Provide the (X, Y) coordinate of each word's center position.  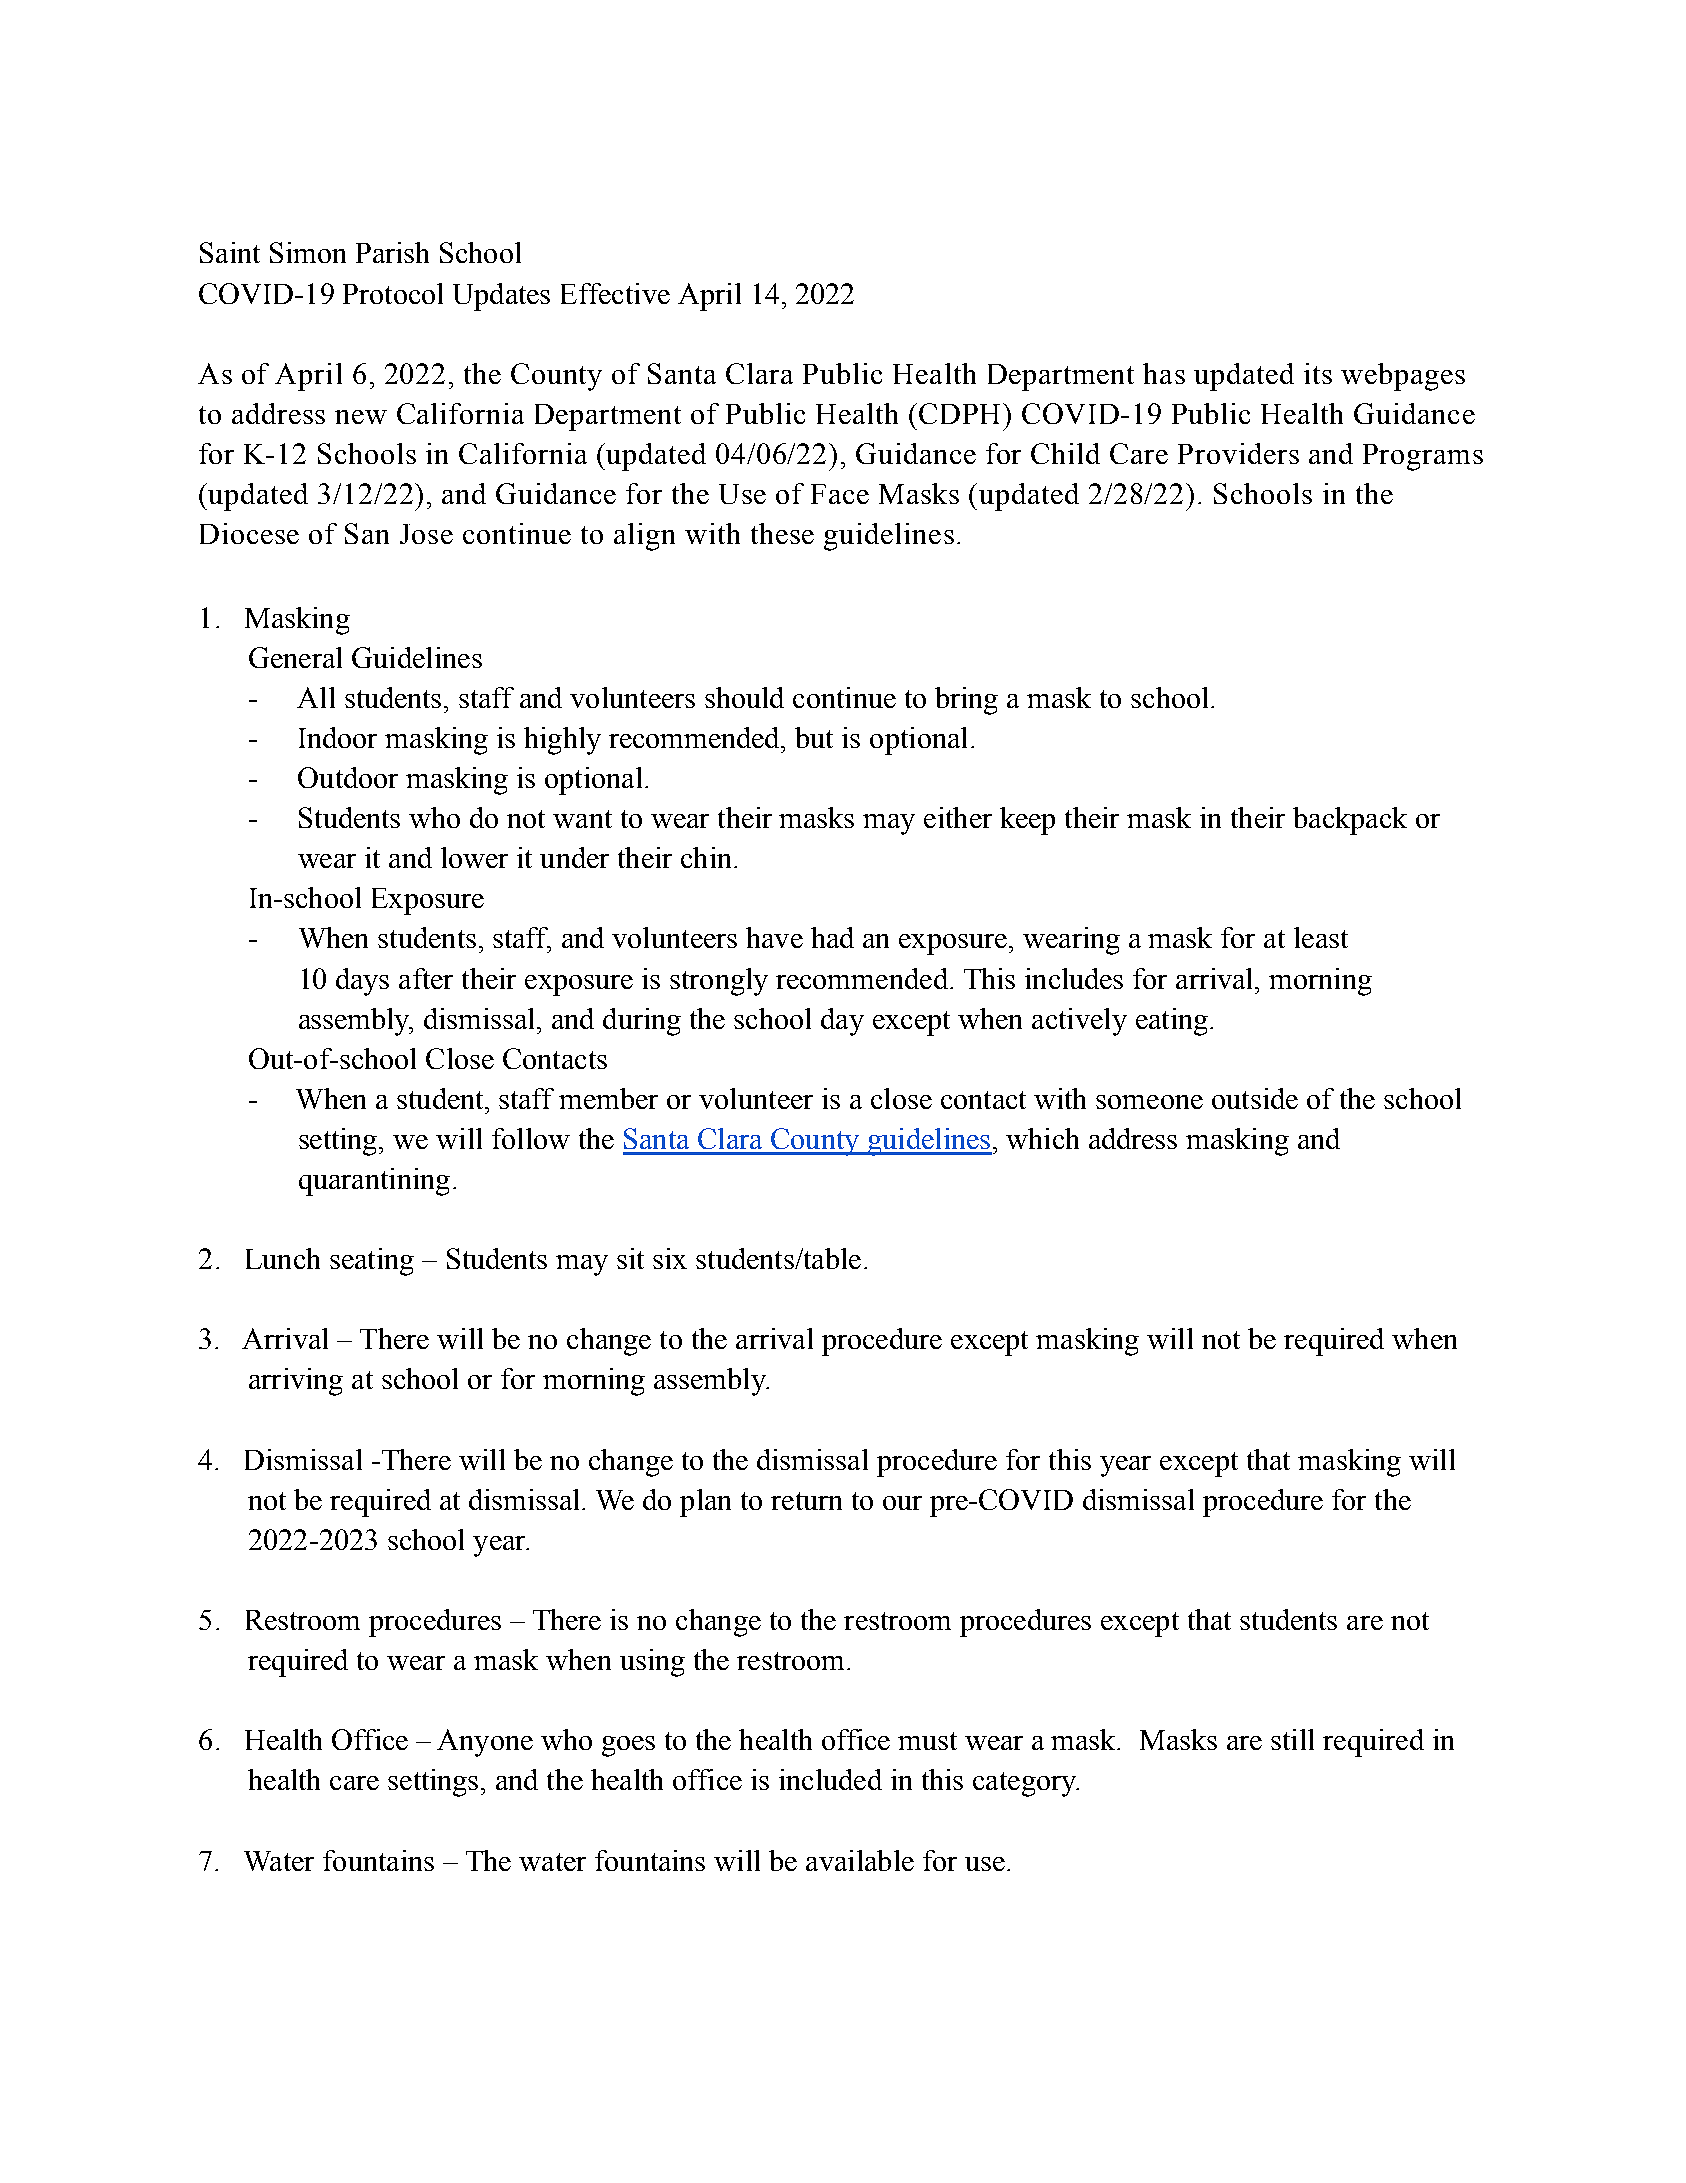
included (830, 1779)
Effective (615, 293)
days (362, 982)
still (1292, 1739)
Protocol (393, 293)
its (1318, 373)
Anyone (485, 1743)
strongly (719, 982)
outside (1255, 1098)
